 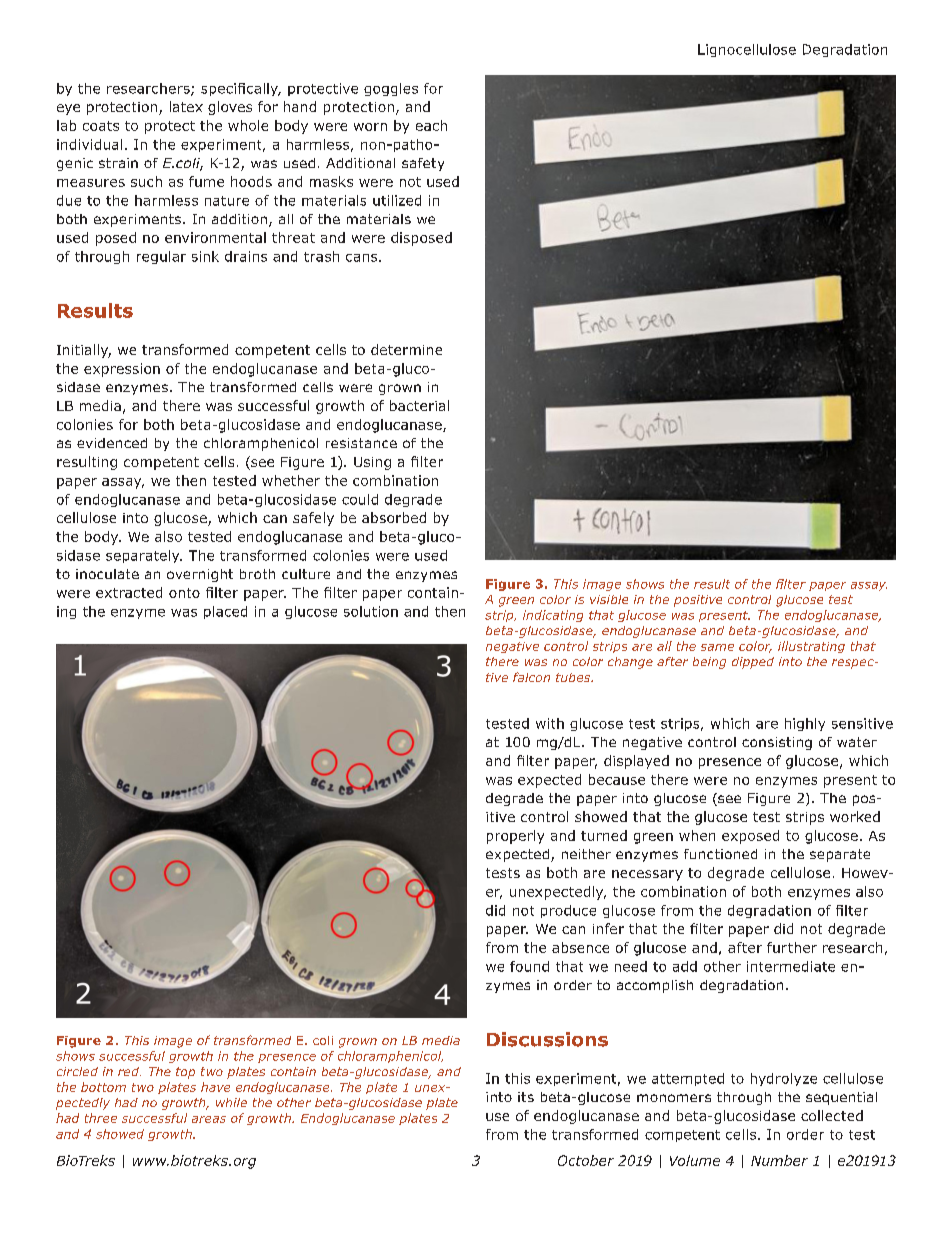 What do you see at coordinates (423, 164) in the screenshot?
I see `safety` at bounding box center [423, 164].
